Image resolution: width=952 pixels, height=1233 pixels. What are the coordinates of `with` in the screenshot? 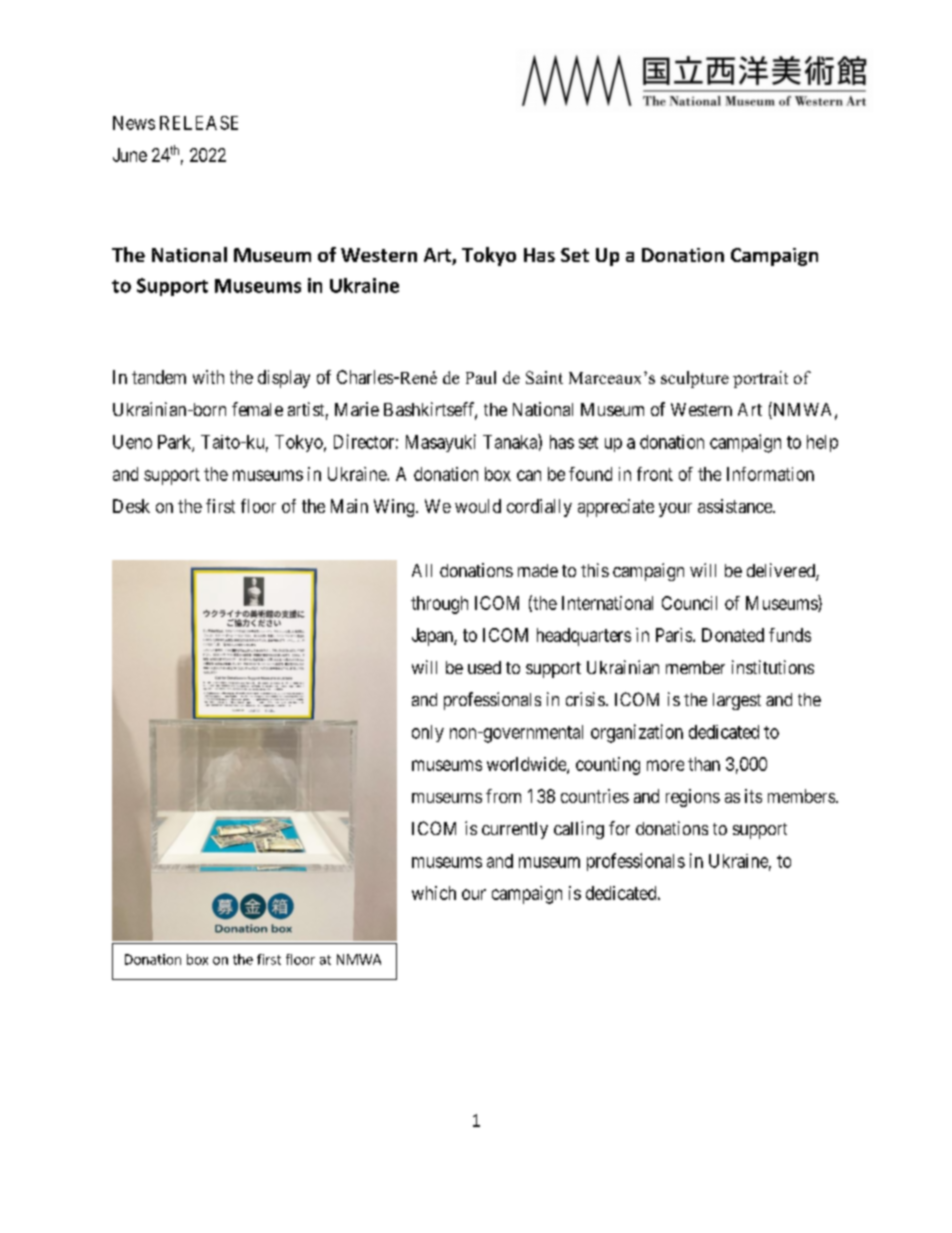 It's located at (208, 377).
